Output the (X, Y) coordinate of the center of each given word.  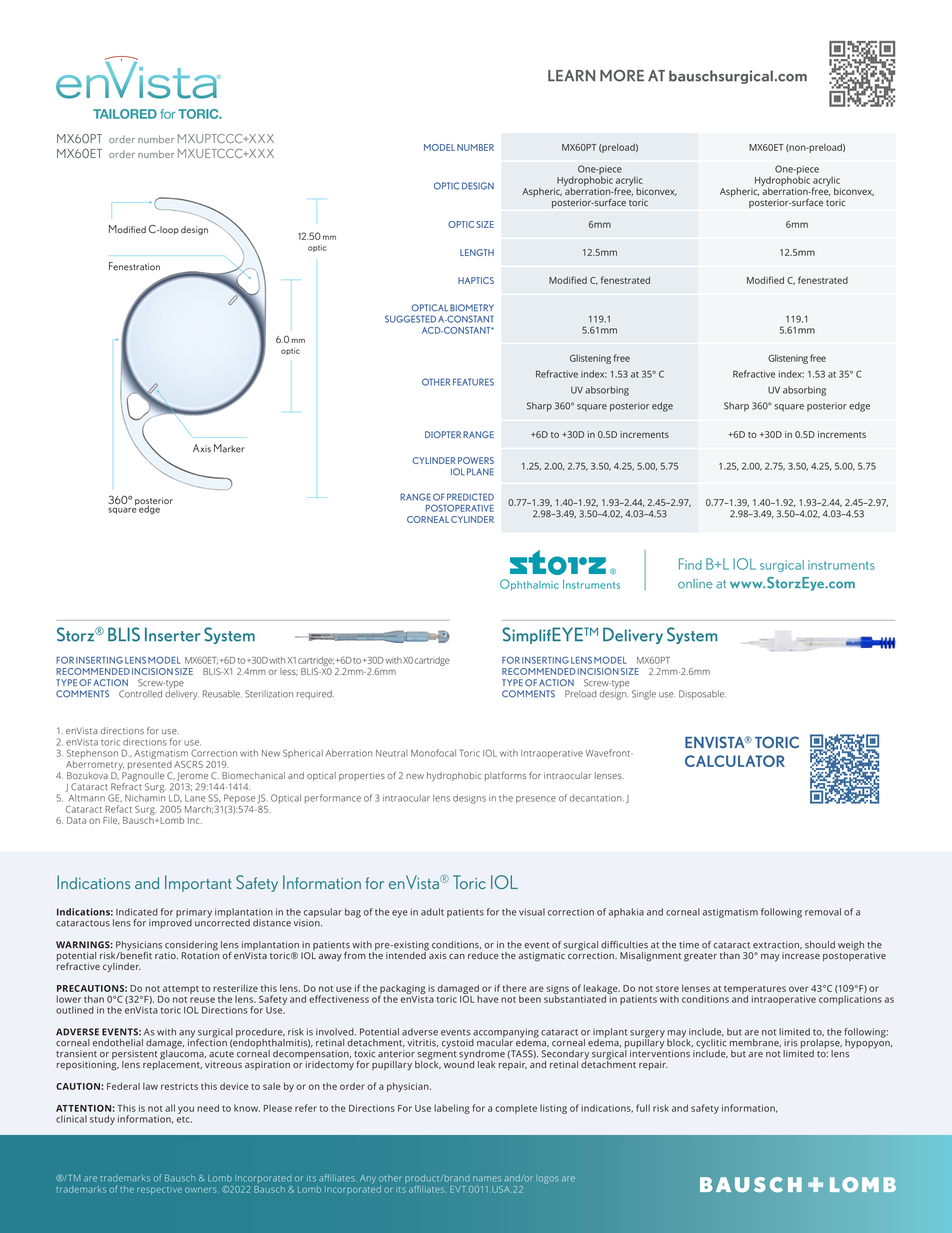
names (487, 1179)
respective (159, 1191)
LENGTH (477, 252)
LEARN (571, 76)
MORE (622, 76)
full (643, 1108)
